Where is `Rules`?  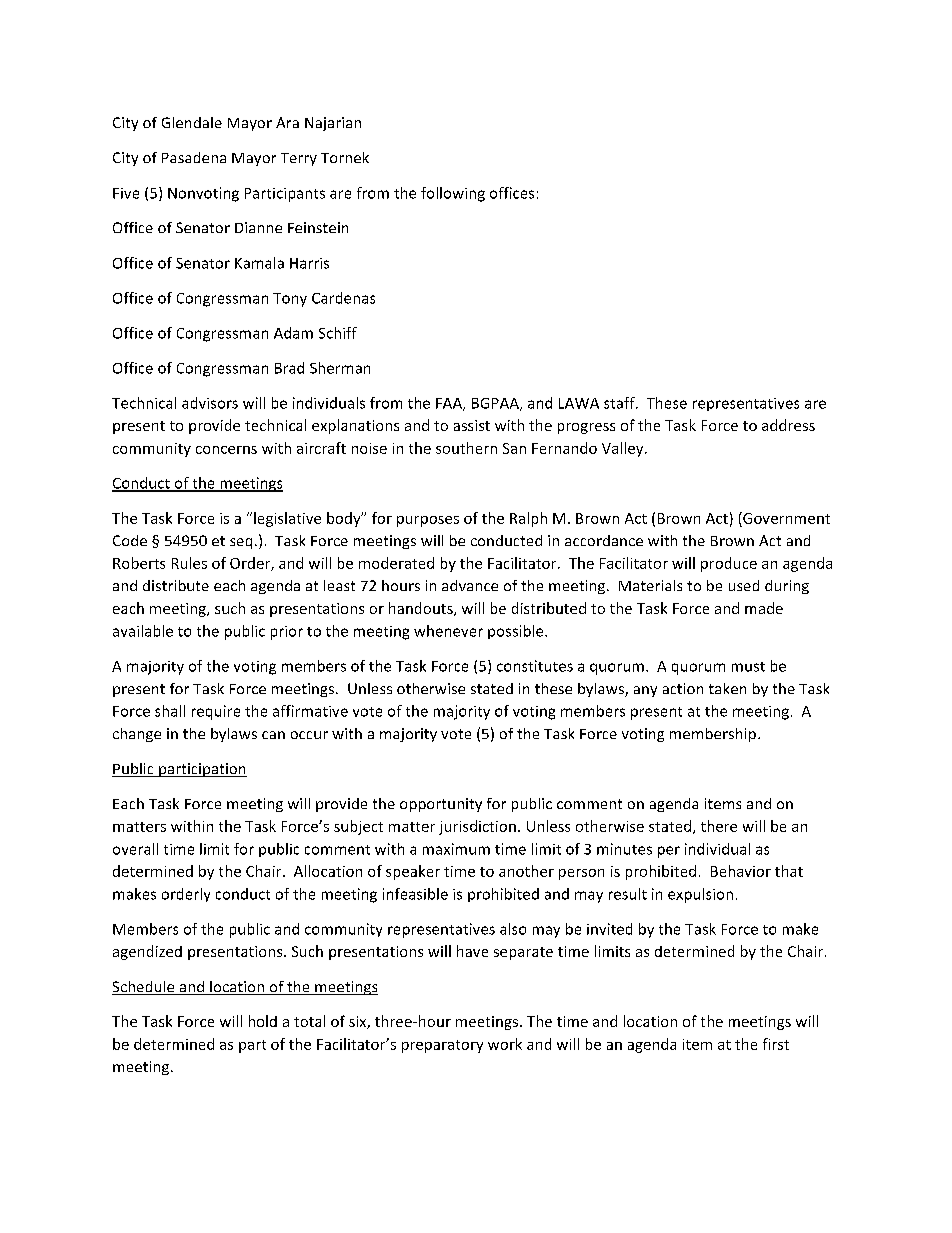 Rules is located at coordinates (189, 563).
